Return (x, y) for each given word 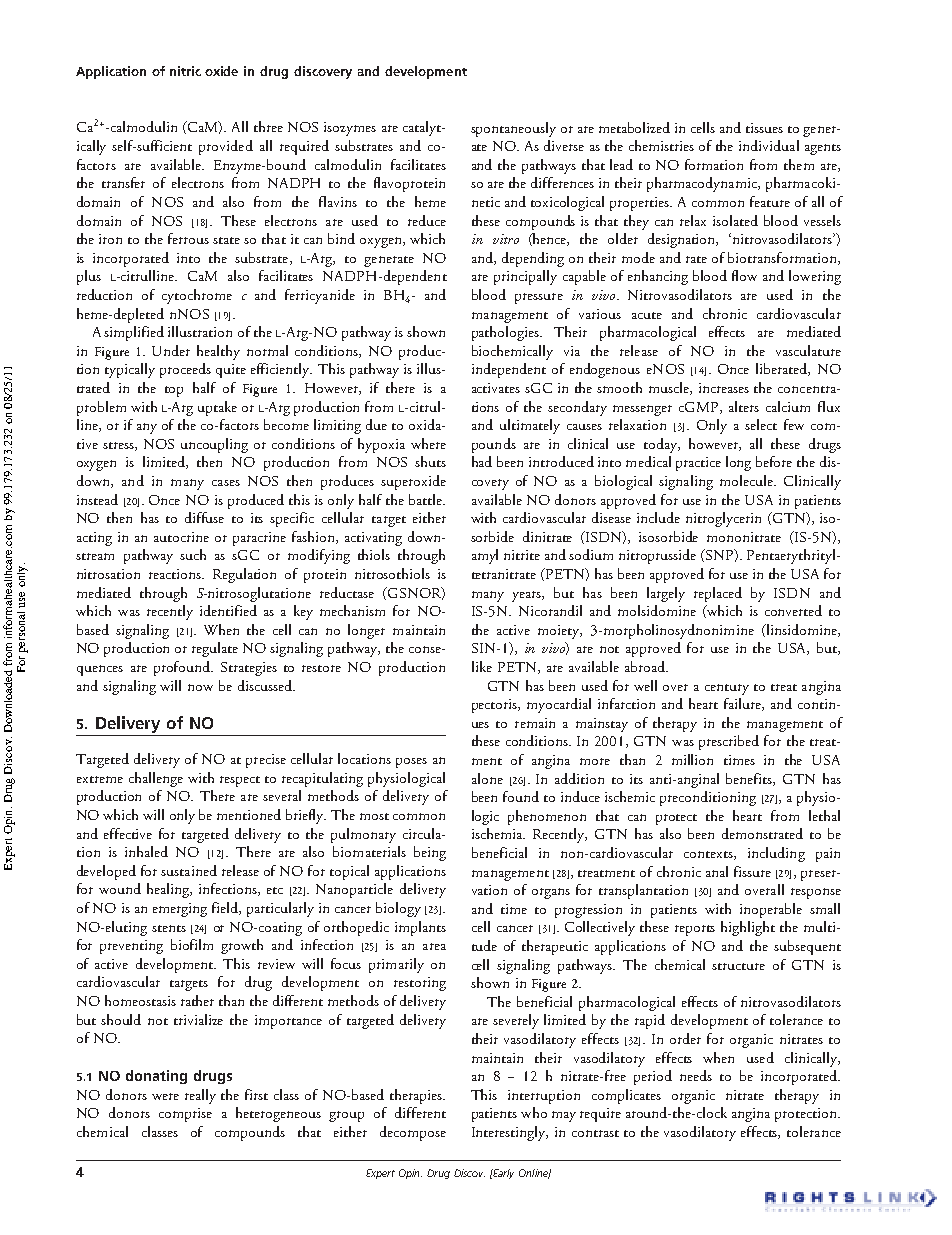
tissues (764, 128)
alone (487, 778)
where (428, 443)
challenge (156, 779)
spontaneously (513, 129)
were (165, 1096)
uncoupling (214, 445)
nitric (185, 71)
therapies (417, 1096)
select (761, 424)
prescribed (729, 742)
